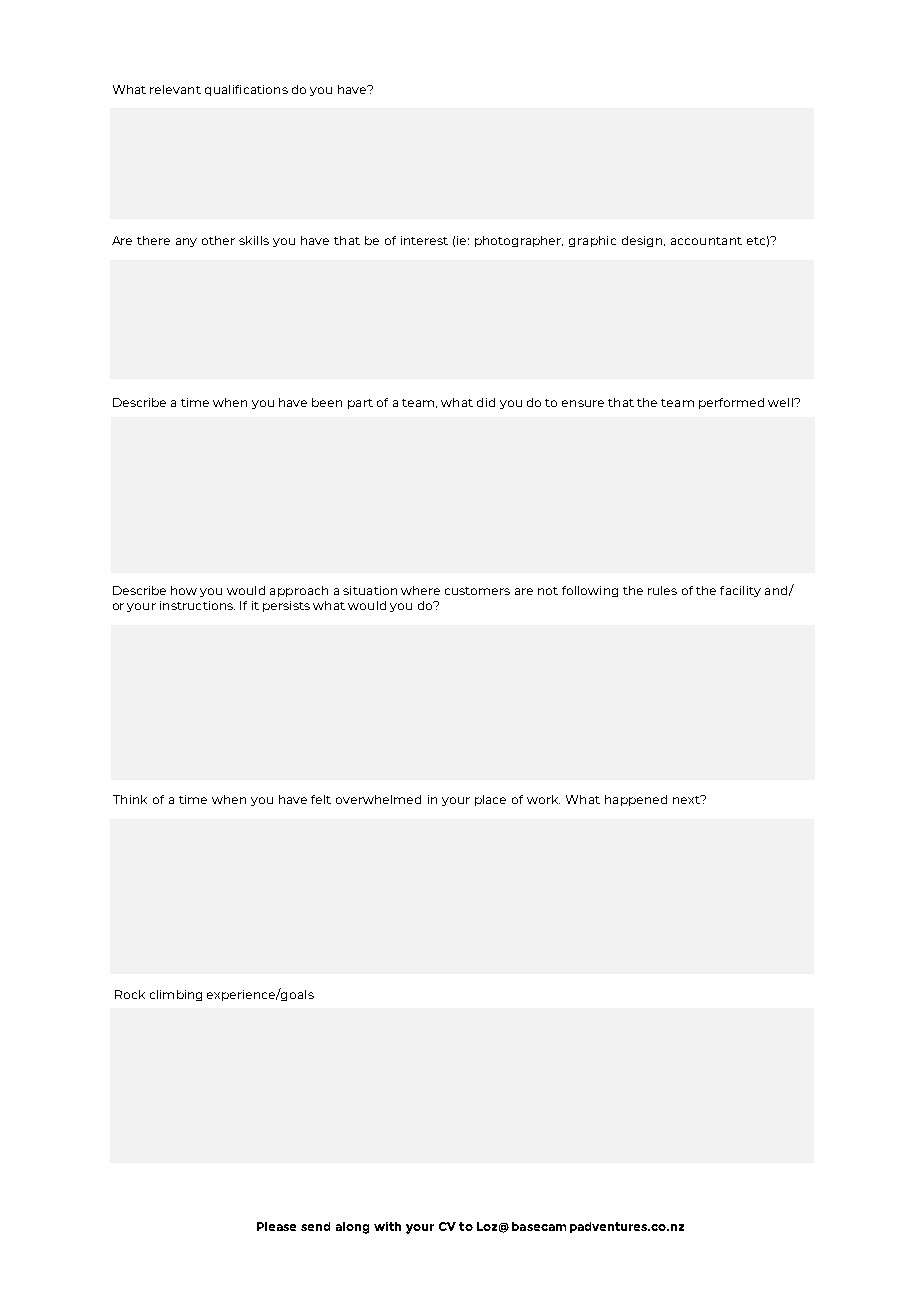  What do you see at coordinates (175, 89) in the screenshot?
I see `relevant` at bounding box center [175, 89].
